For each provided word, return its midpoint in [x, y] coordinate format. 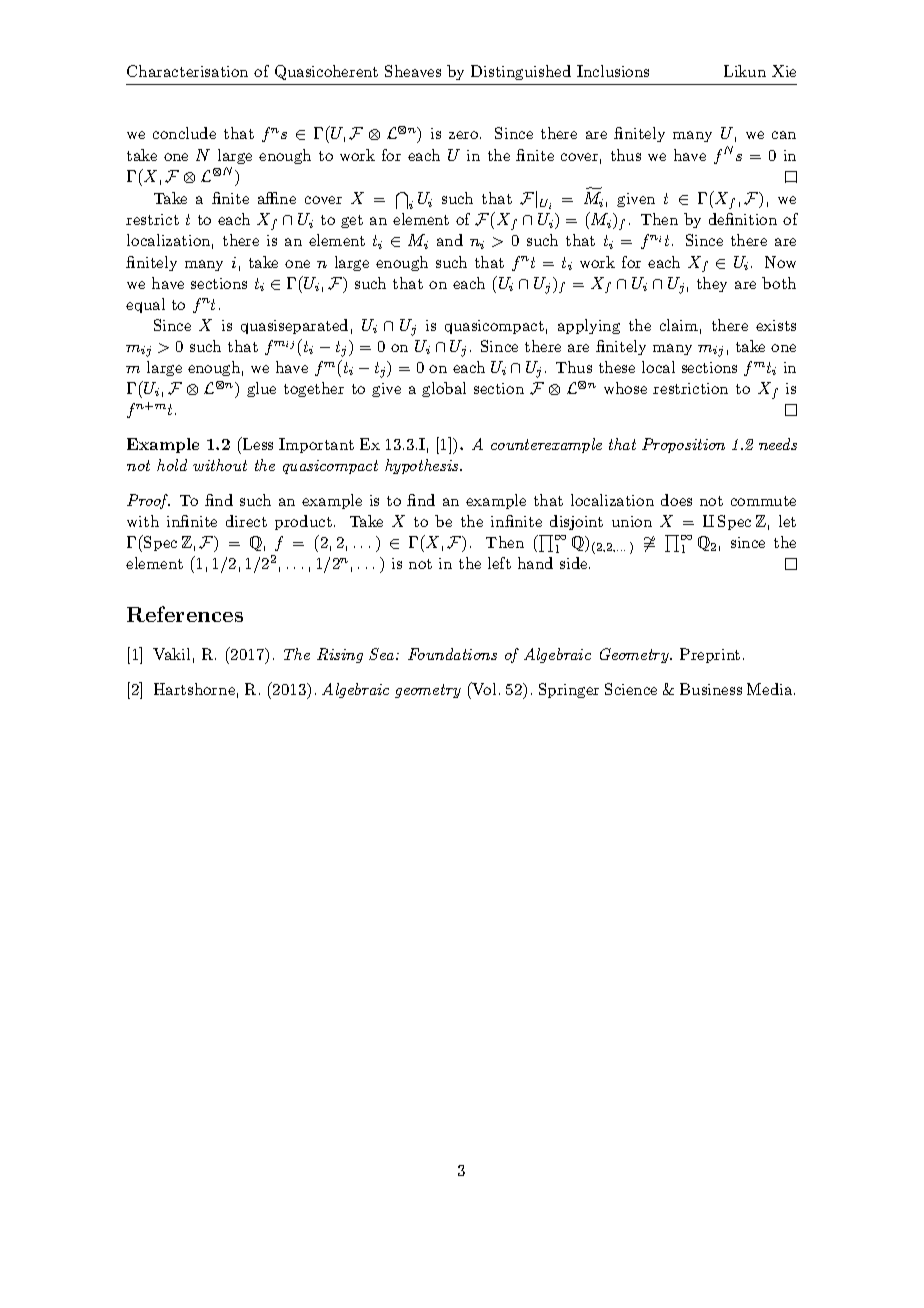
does [676, 500]
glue [261, 389]
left [499, 563]
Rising [340, 655]
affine [277, 198]
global [444, 389]
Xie [784, 71]
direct [246, 521]
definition [743, 219]
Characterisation [187, 71]
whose [625, 388]
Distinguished [521, 72]
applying [589, 326]
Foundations [452, 654]
